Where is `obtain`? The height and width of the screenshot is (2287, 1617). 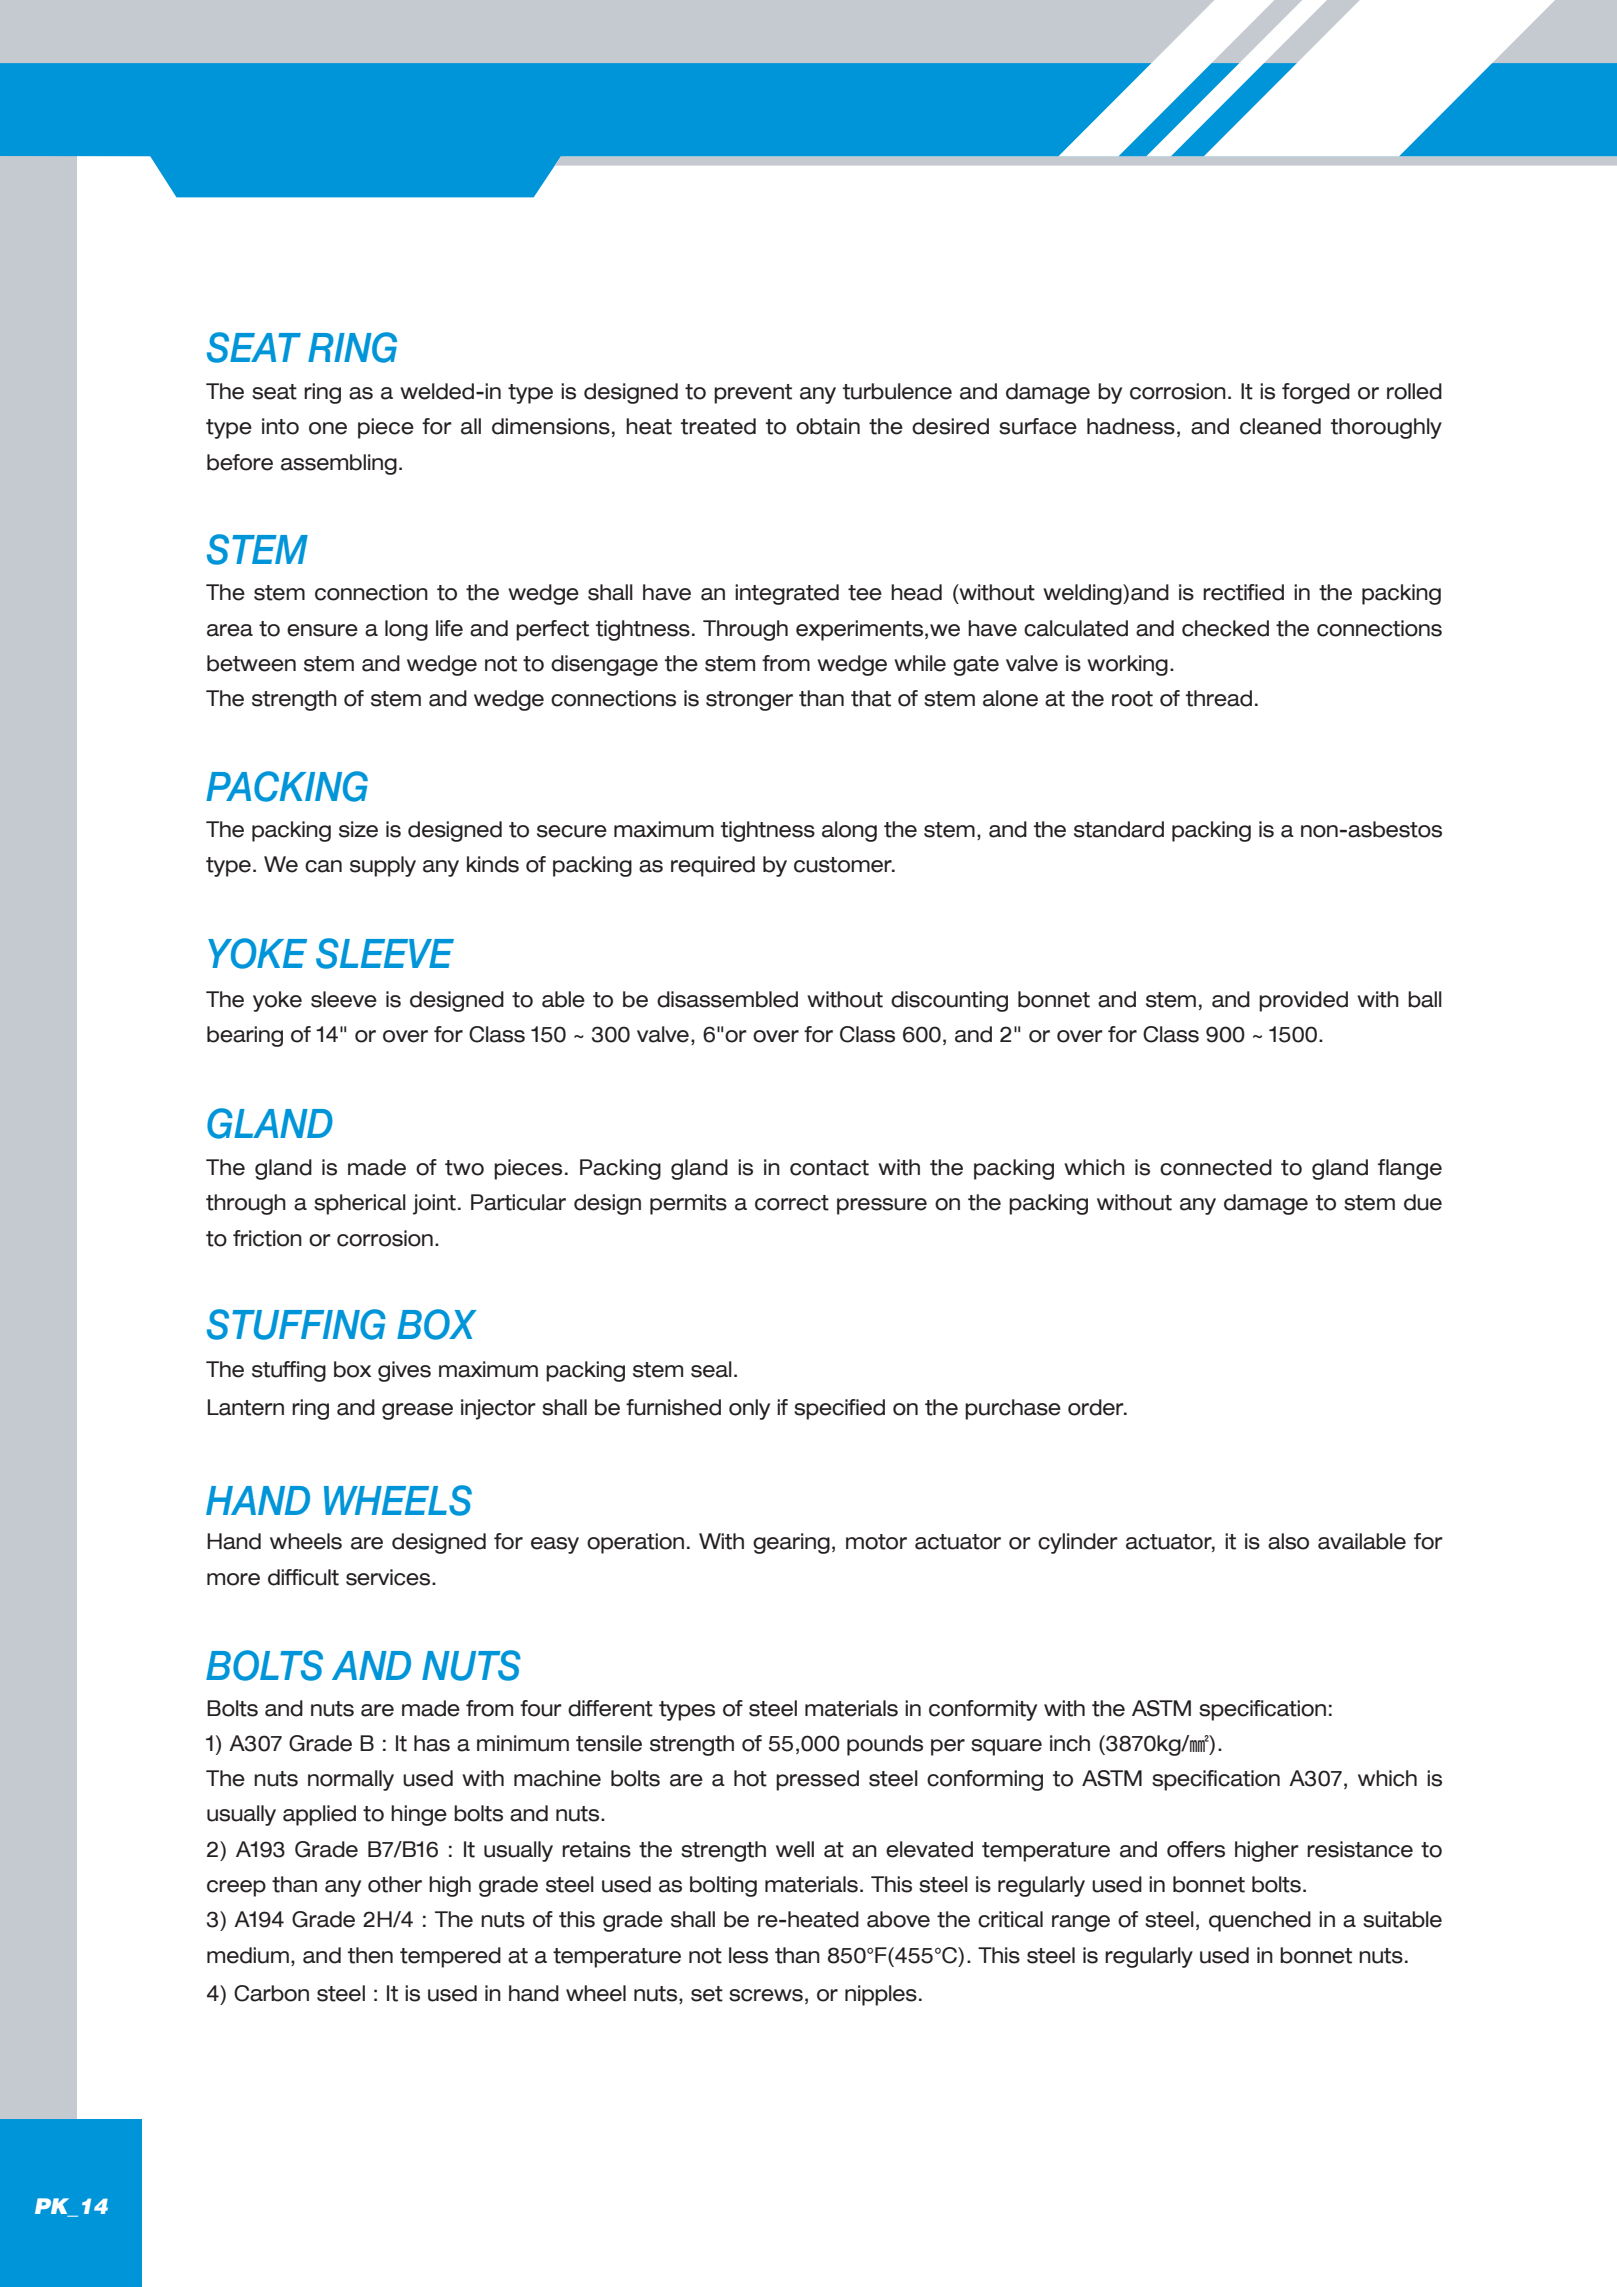 obtain is located at coordinates (828, 426).
